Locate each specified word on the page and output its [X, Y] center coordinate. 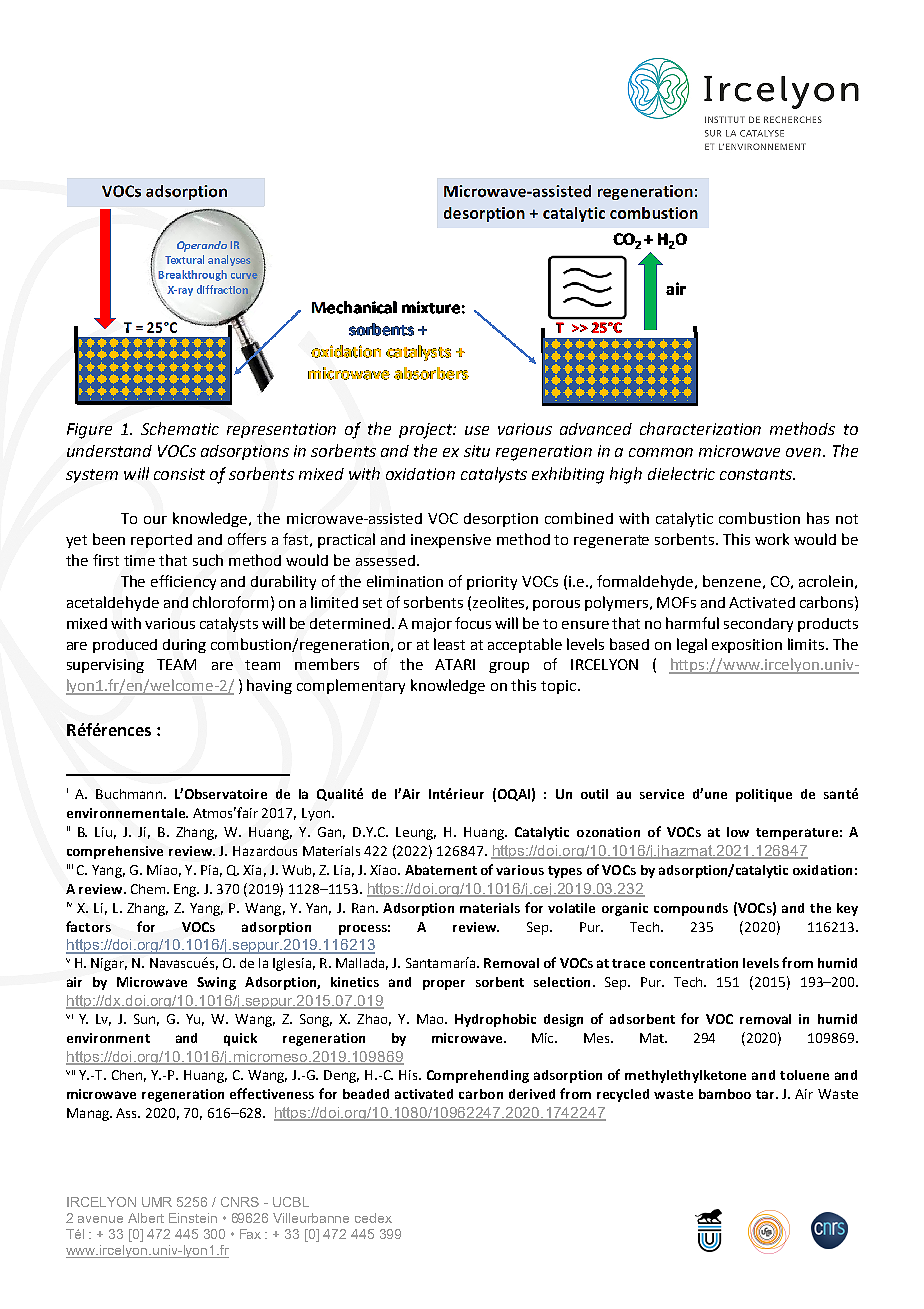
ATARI [455, 664]
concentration [694, 963]
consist [179, 474]
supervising [105, 666]
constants [757, 474]
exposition [747, 646]
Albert [146, 1218]
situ [477, 451]
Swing [216, 983]
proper [444, 985]
